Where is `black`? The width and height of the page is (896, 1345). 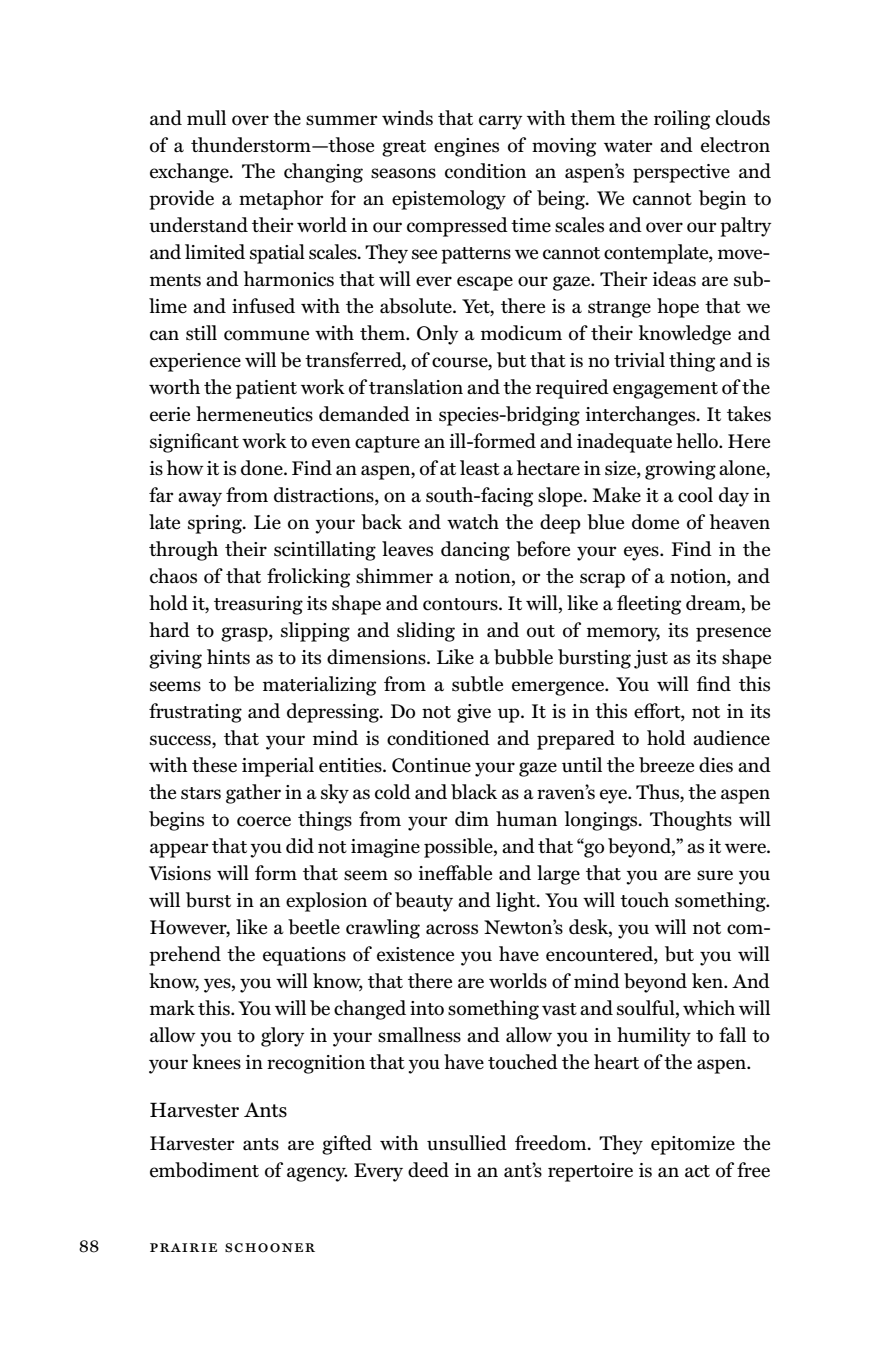 black is located at coordinates (474, 792).
